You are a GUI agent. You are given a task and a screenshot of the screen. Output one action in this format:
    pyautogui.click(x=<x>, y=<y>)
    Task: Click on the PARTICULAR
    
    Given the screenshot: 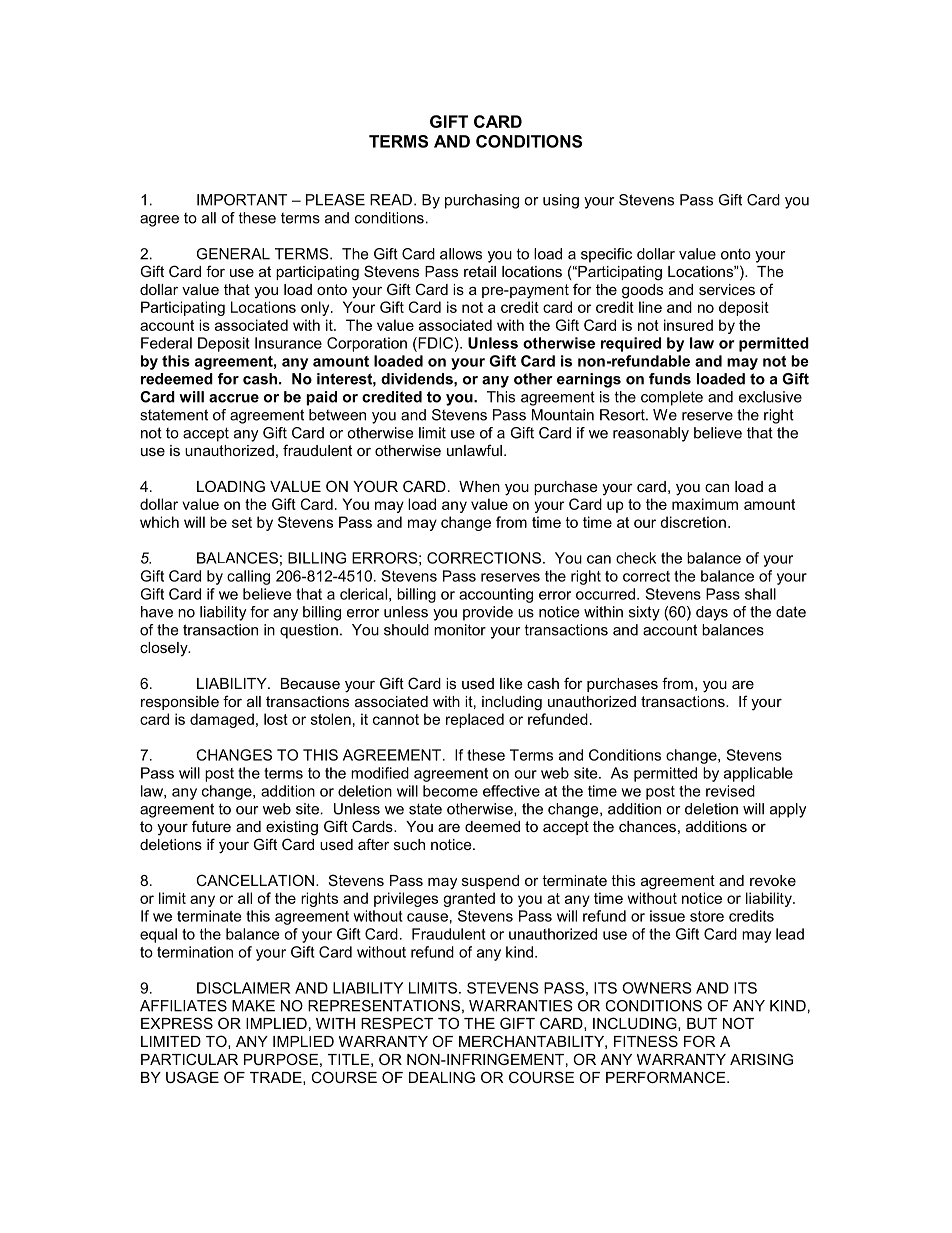 What is the action you would take?
    pyautogui.click(x=189, y=1059)
